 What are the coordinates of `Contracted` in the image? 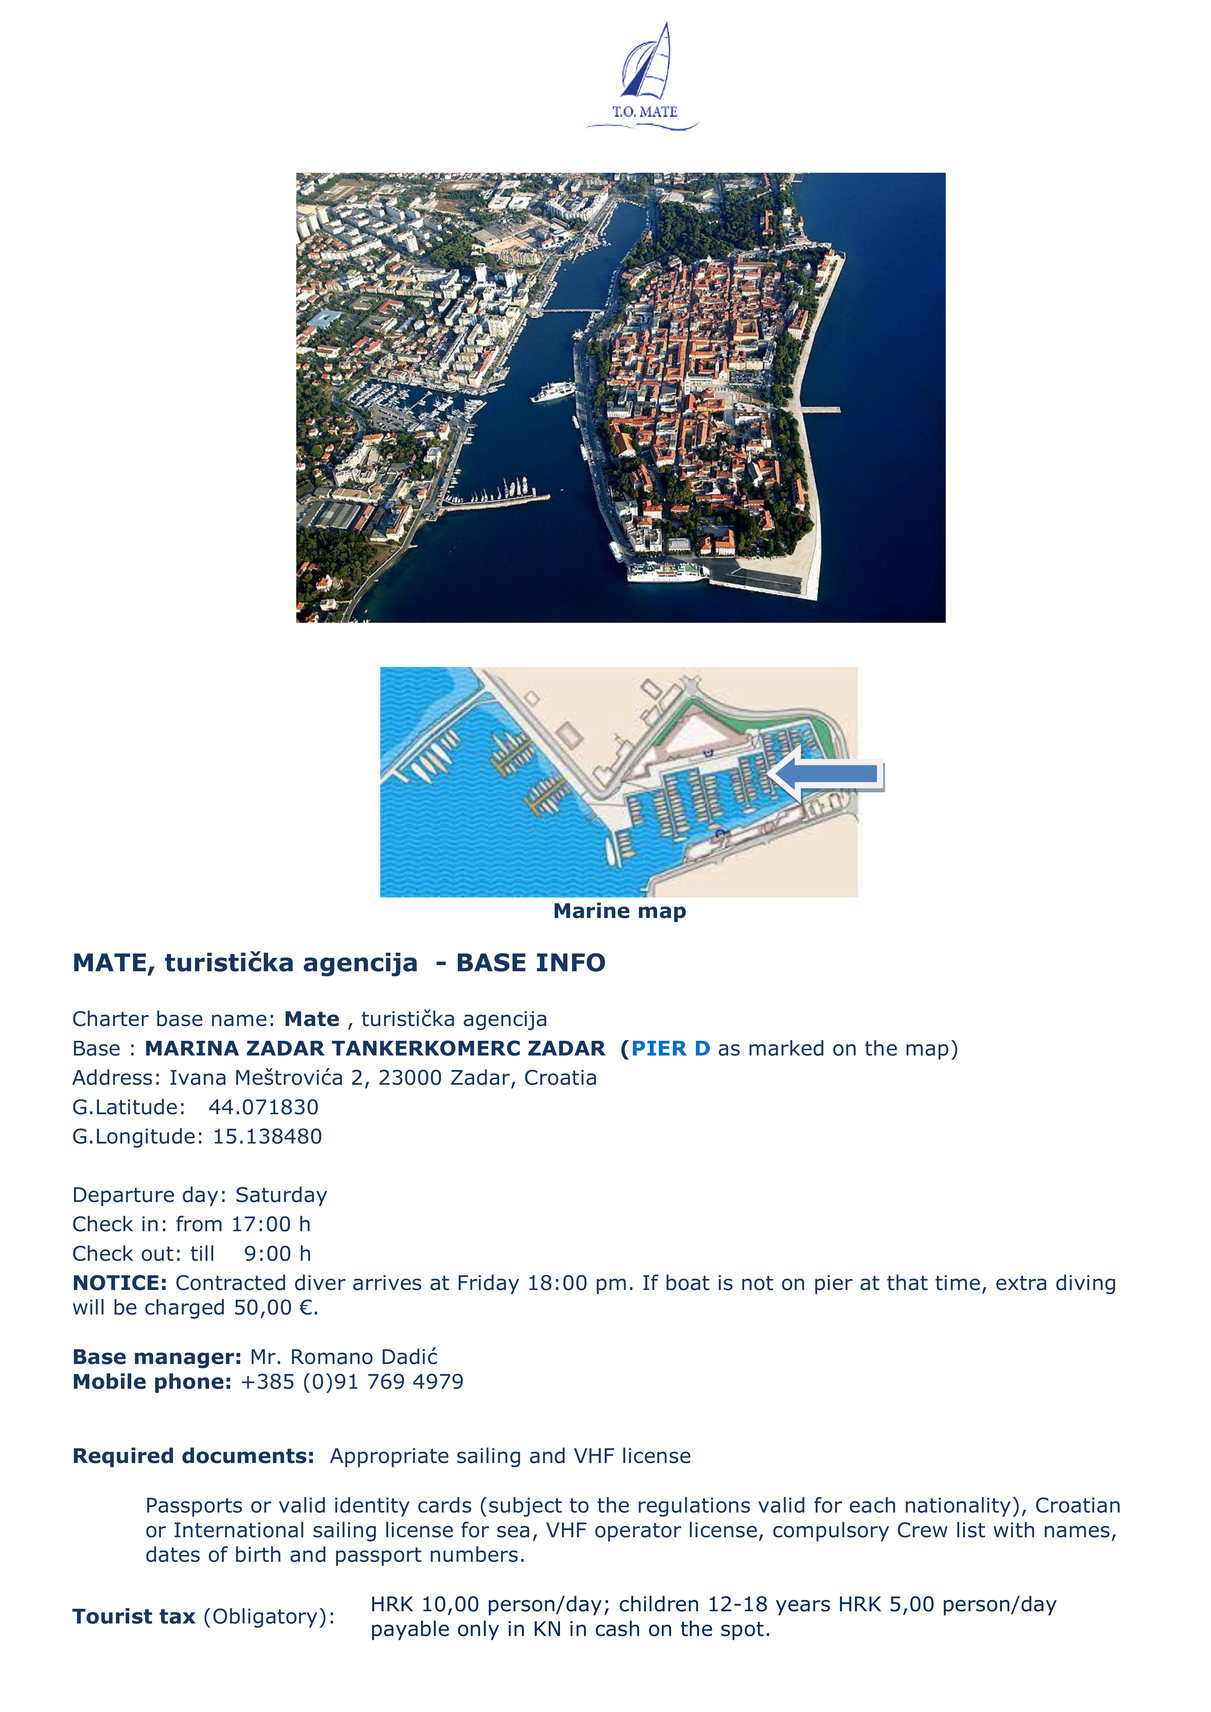 It's located at (230, 1282).
